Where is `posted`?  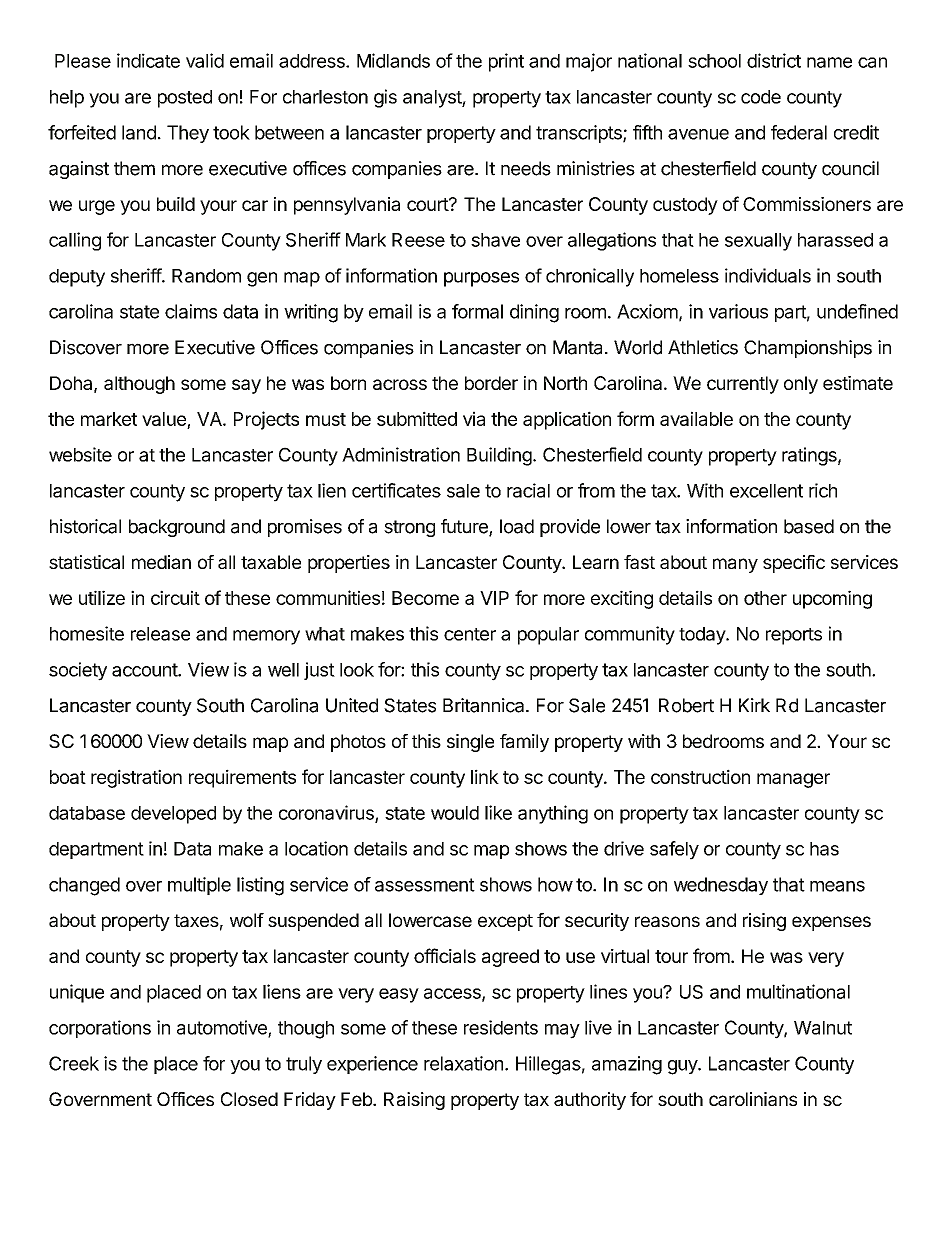
posted is located at coordinates (185, 99).
